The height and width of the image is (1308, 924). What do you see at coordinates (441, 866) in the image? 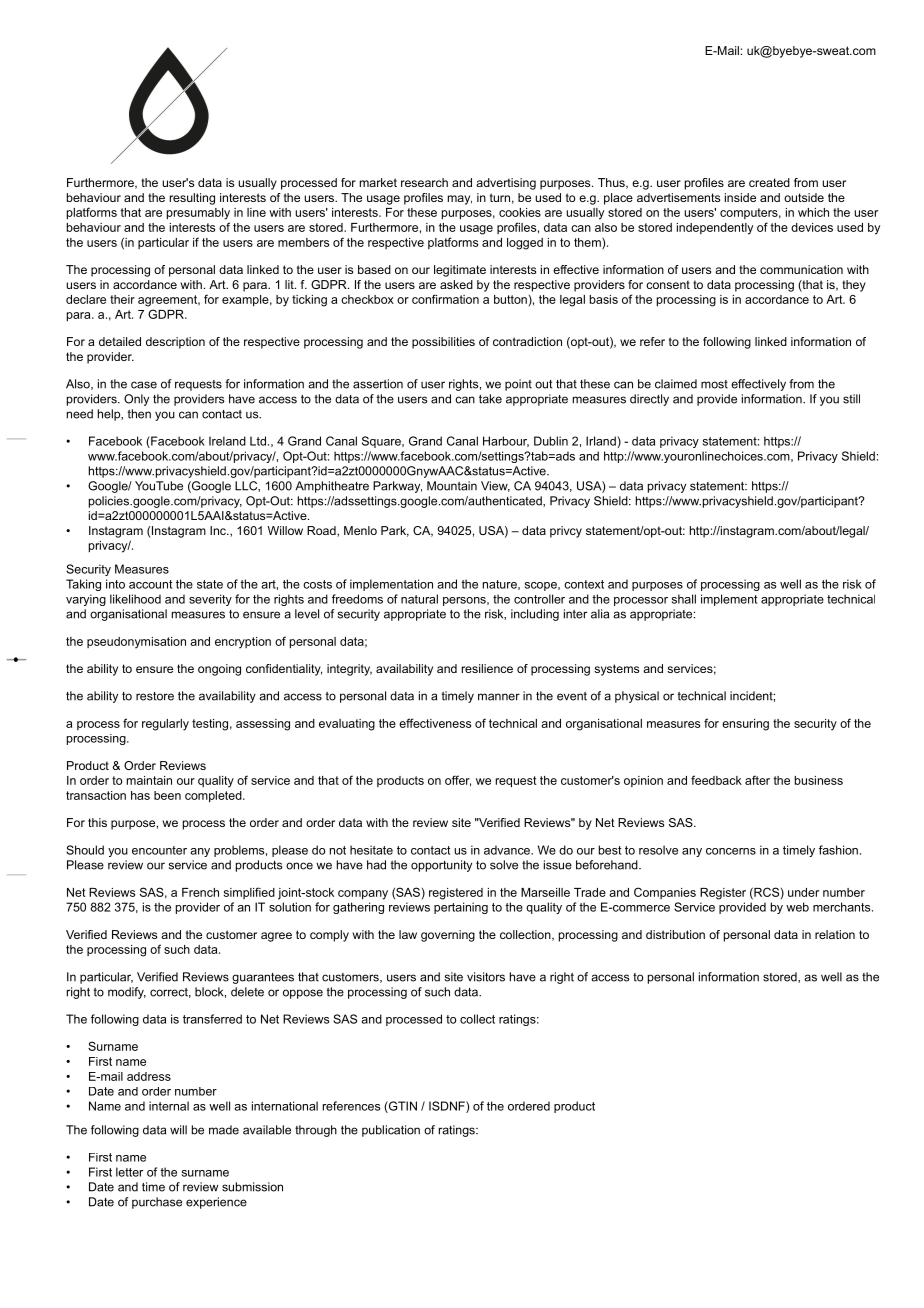
I see `opportunity` at bounding box center [441, 866].
